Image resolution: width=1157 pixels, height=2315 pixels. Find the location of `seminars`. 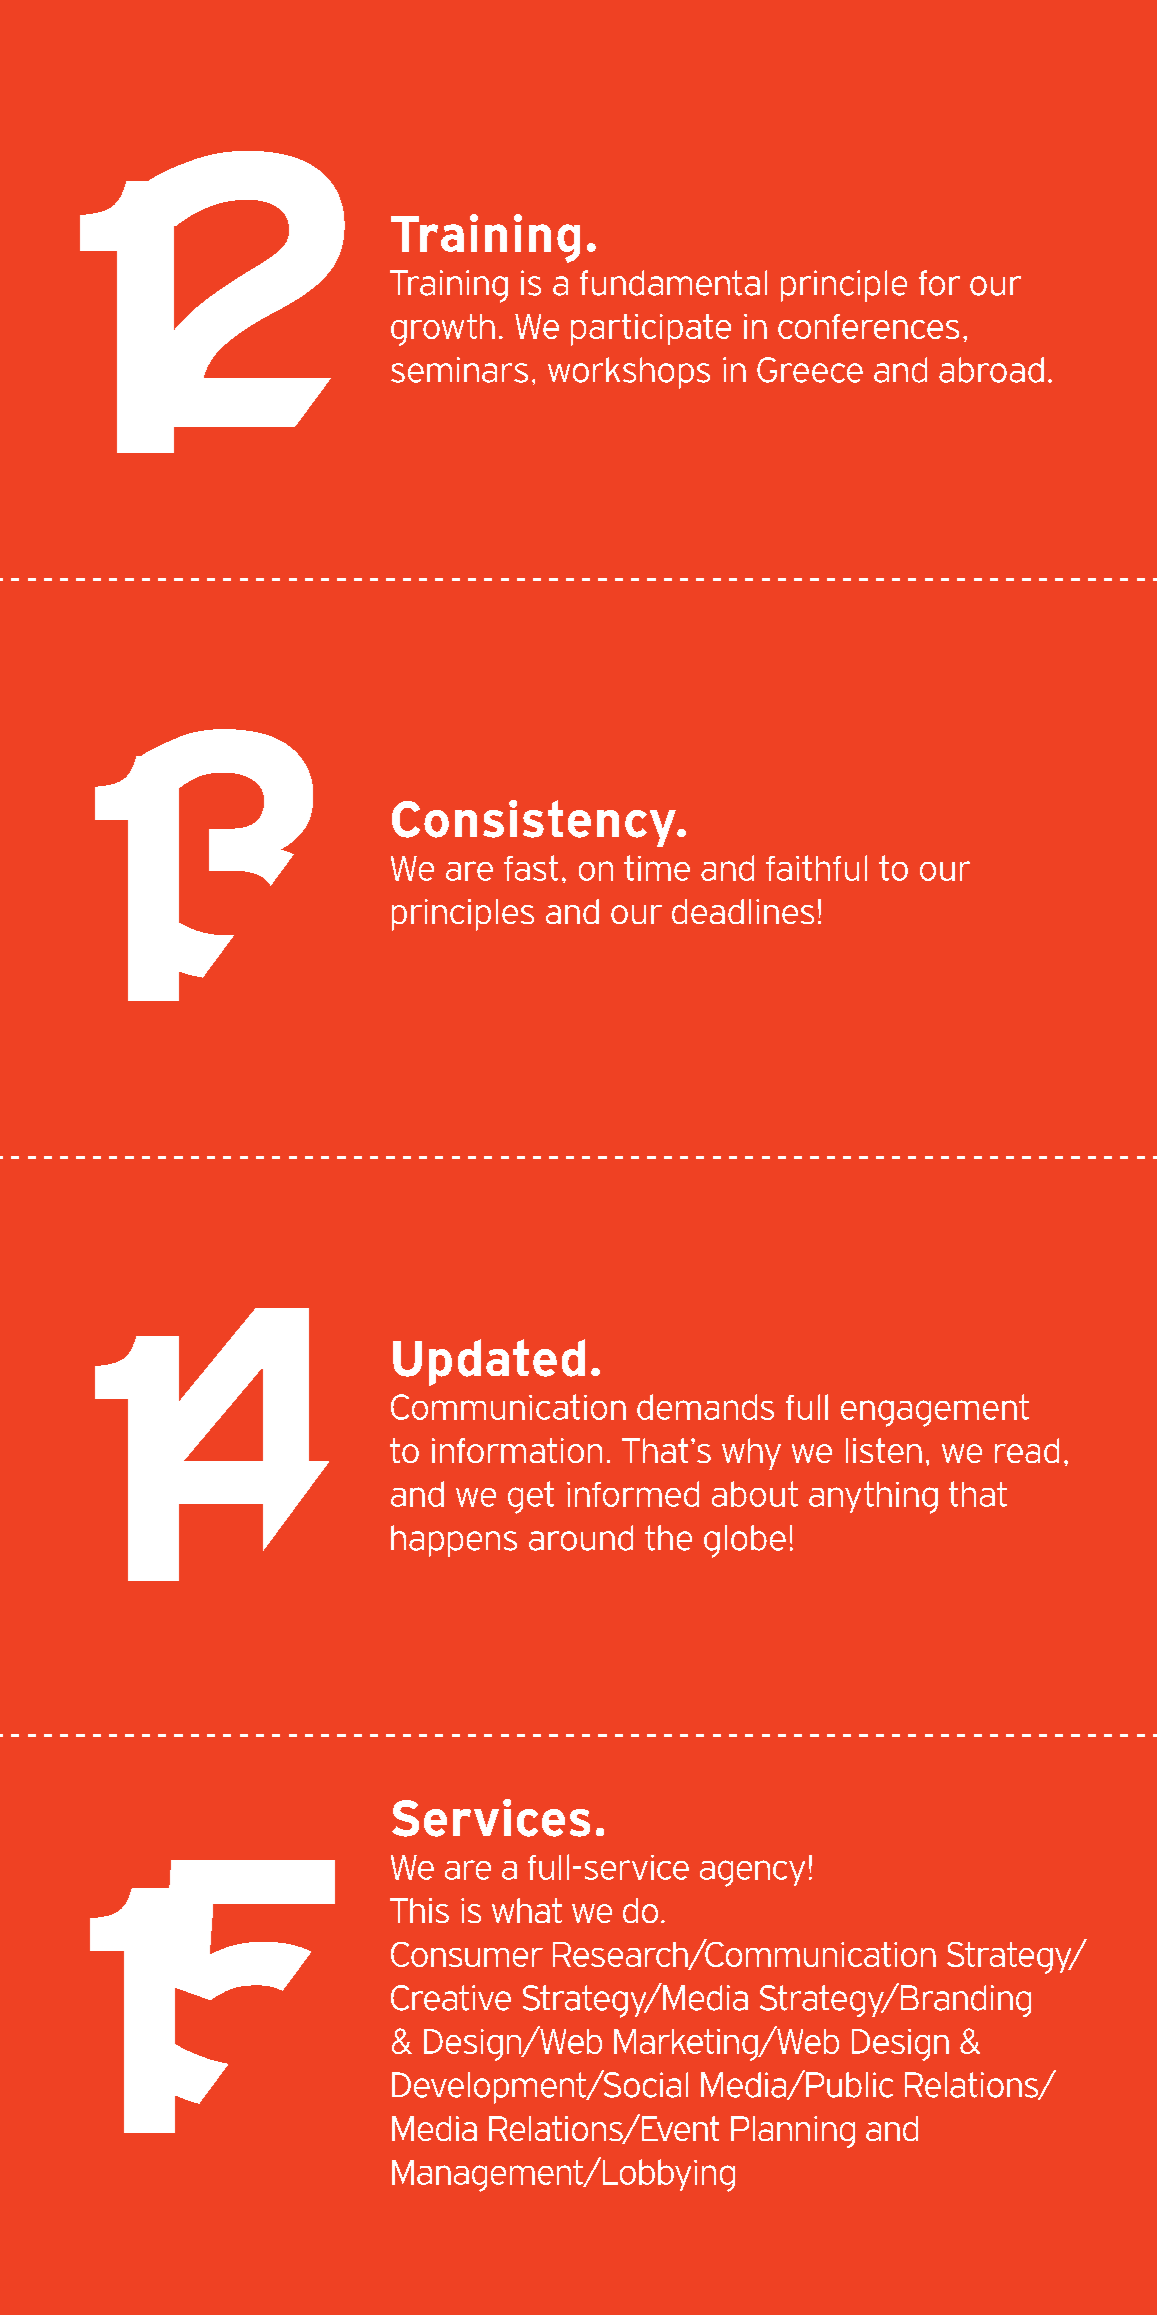

seminars is located at coordinates (459, 370).
